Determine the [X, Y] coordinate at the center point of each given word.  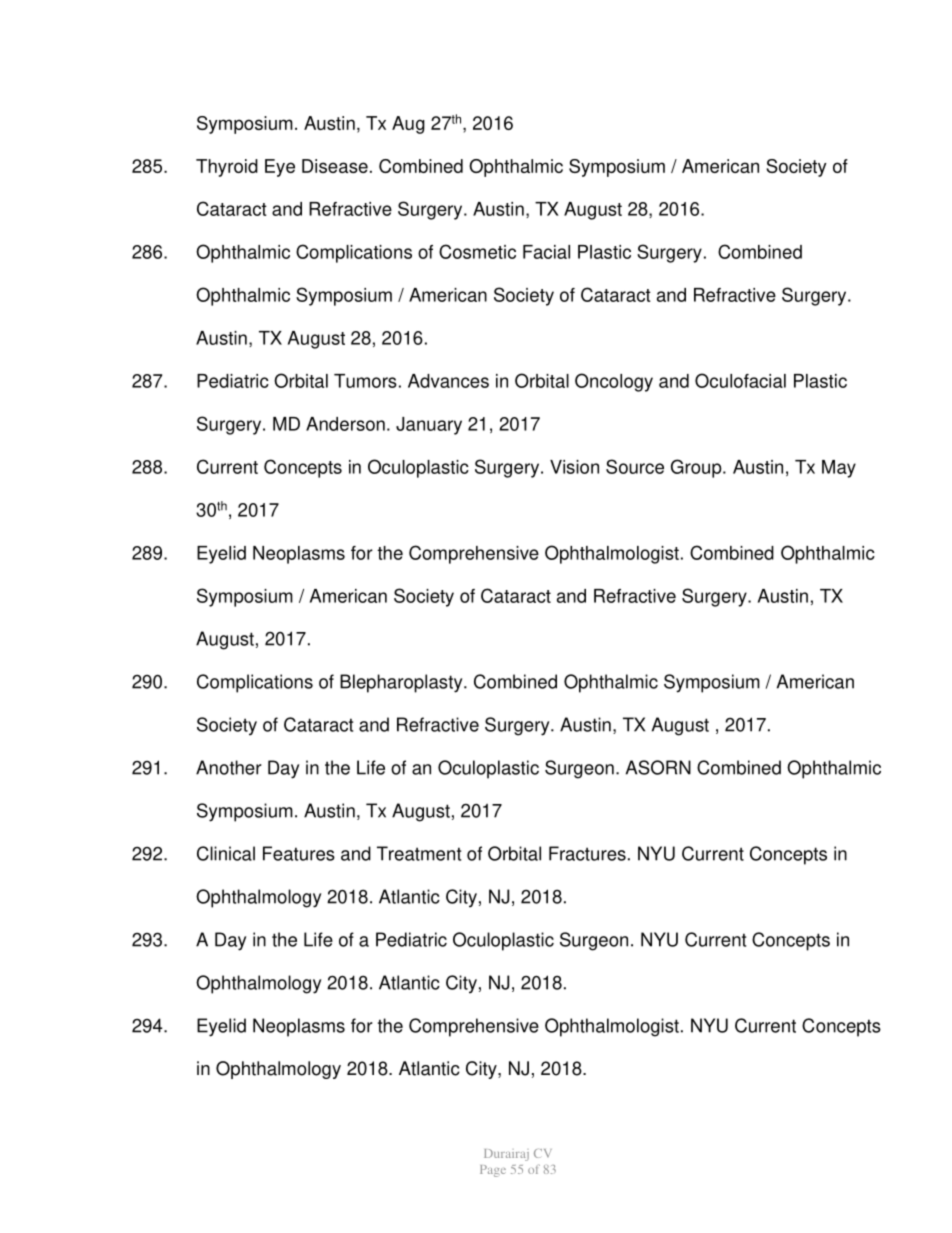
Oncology [614, 382]
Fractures [587, 853]
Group [697, 468]
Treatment [419, 853]
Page [493, 1171]
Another [229, 767]
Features [299, 853]
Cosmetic [477, 251]
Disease [335, 166]
